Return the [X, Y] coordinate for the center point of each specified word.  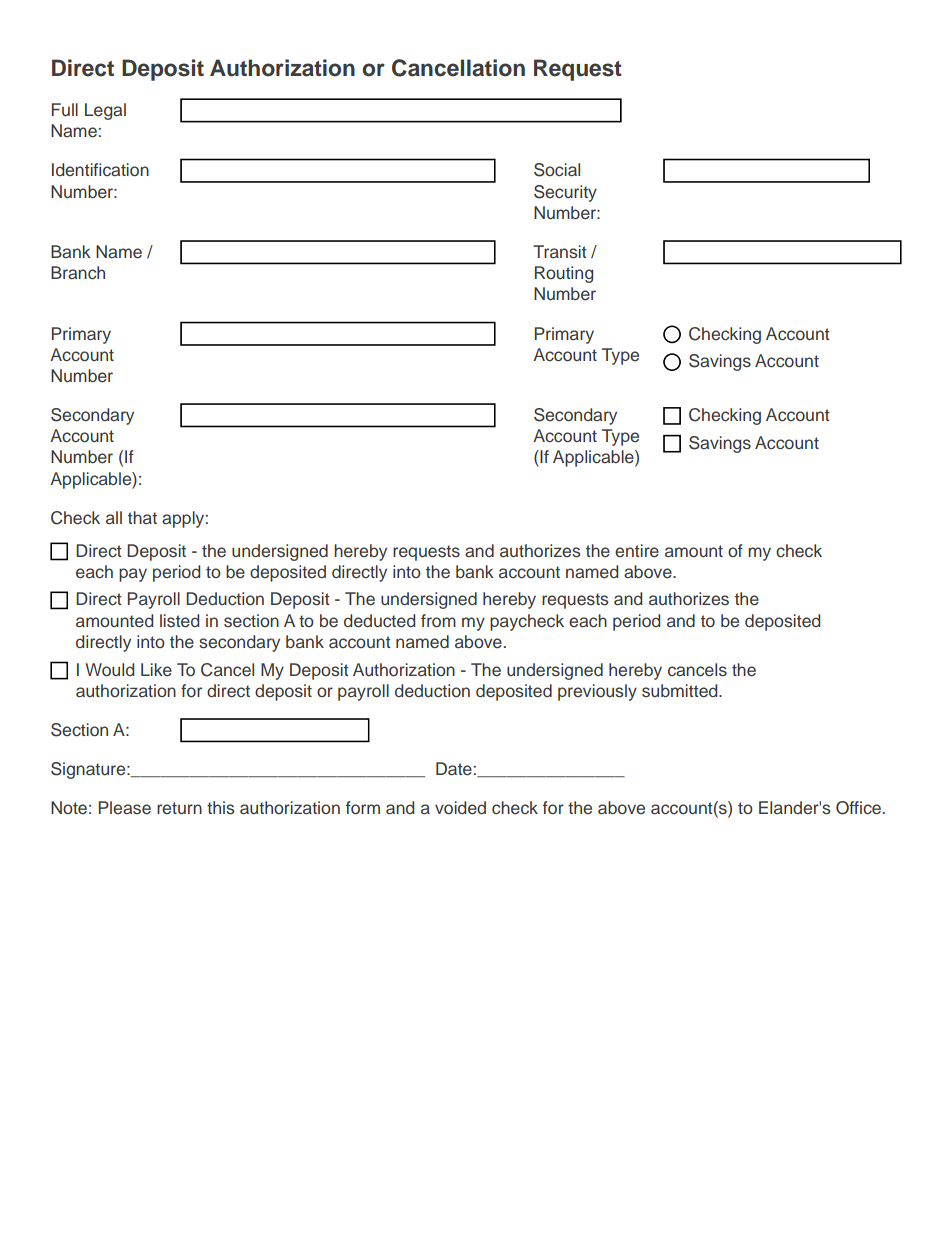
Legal [105, 111]
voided [460, 808]
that [142, 517]
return [179, 808]
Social [557, 170]
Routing [564, 274]
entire [637, 551]
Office [858, 808]
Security [565, 193]
